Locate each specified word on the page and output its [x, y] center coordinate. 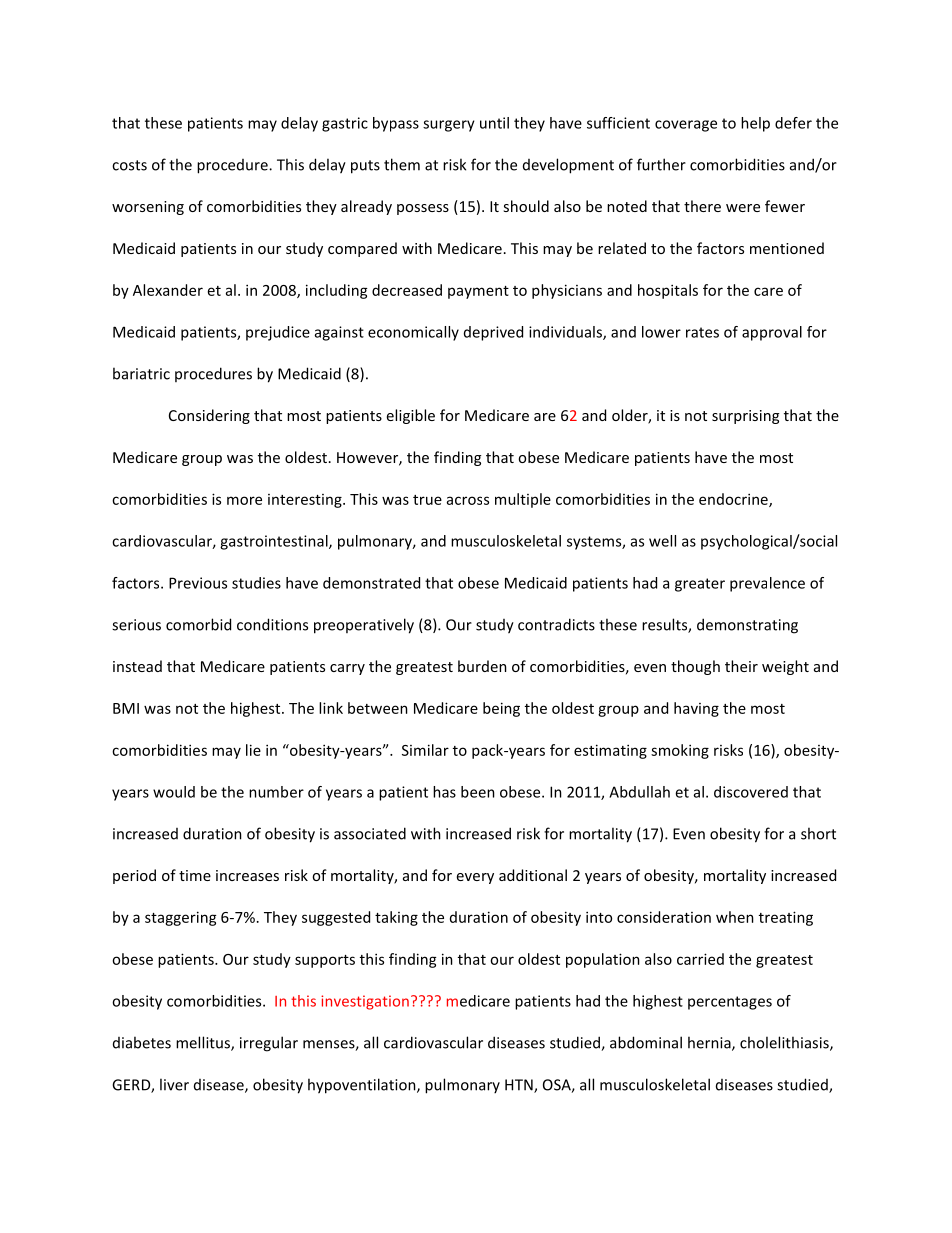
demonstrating [747, 626]
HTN [520, 1086]
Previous [198, 583]
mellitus [204, 1043]
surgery [449, 126]
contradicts [556, 624]
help [755, 124]
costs [129, 165]
